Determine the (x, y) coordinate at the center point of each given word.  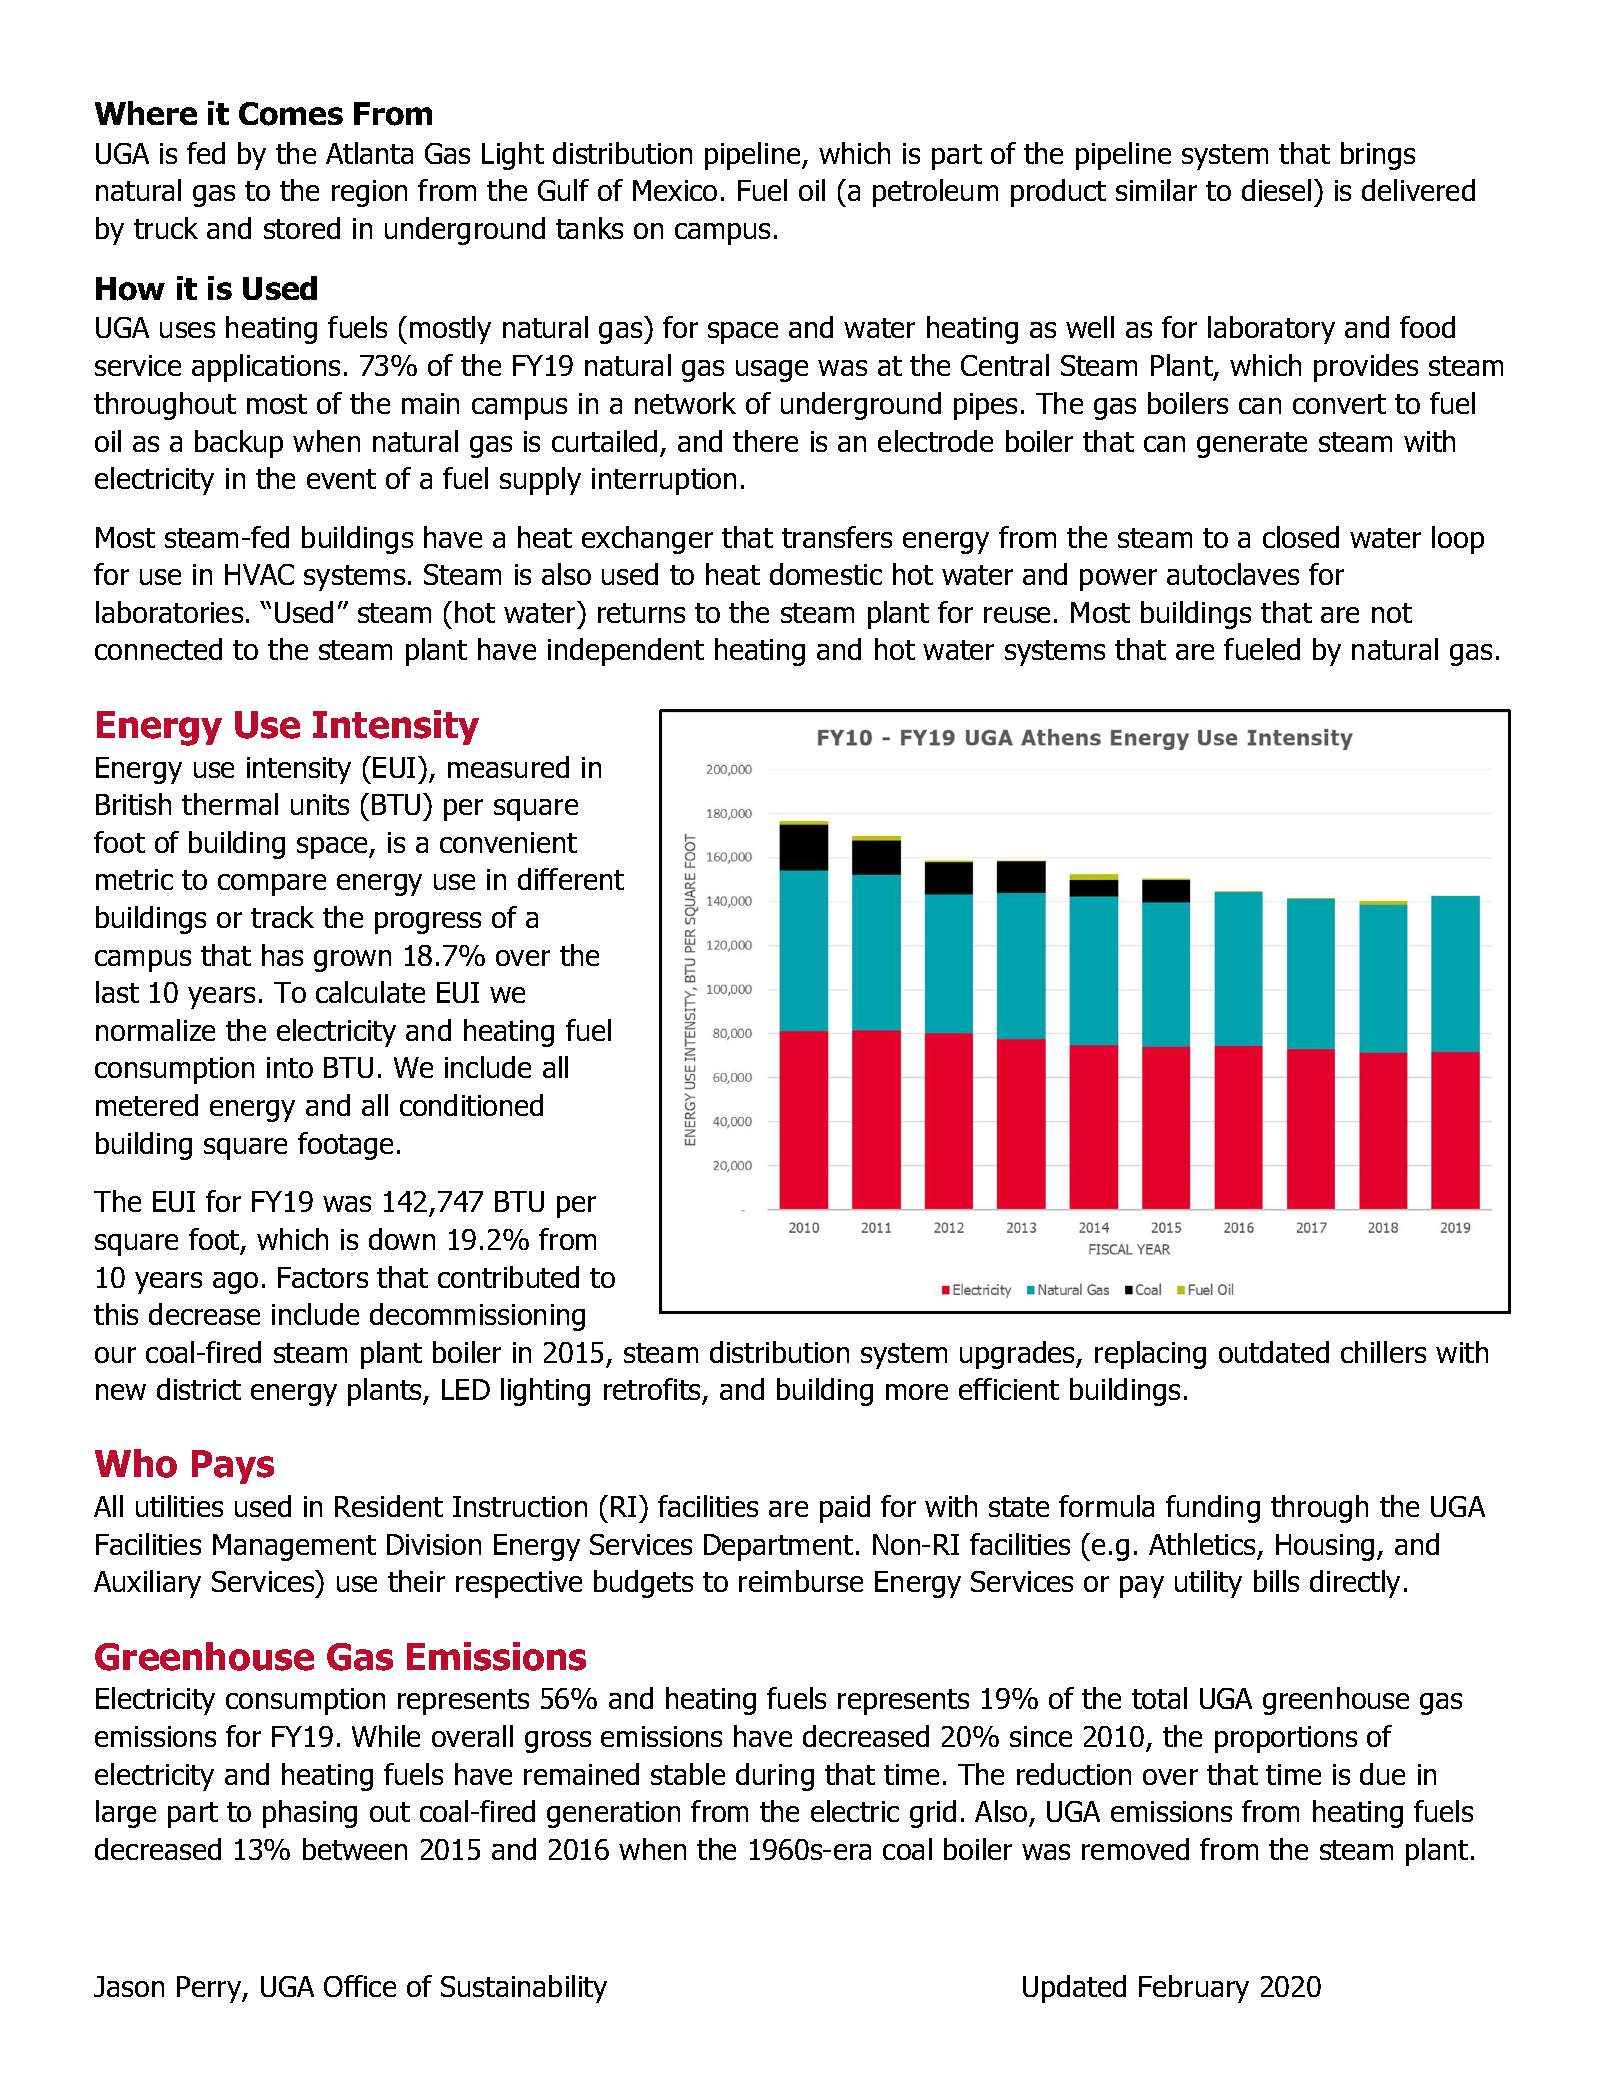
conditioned (471, 1105)
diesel (1276, 190)
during (775, 1777)
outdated (1274, 1352)
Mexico (675, 190)
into (290, 1067)
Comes (291, 114)
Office (360, 1986)
